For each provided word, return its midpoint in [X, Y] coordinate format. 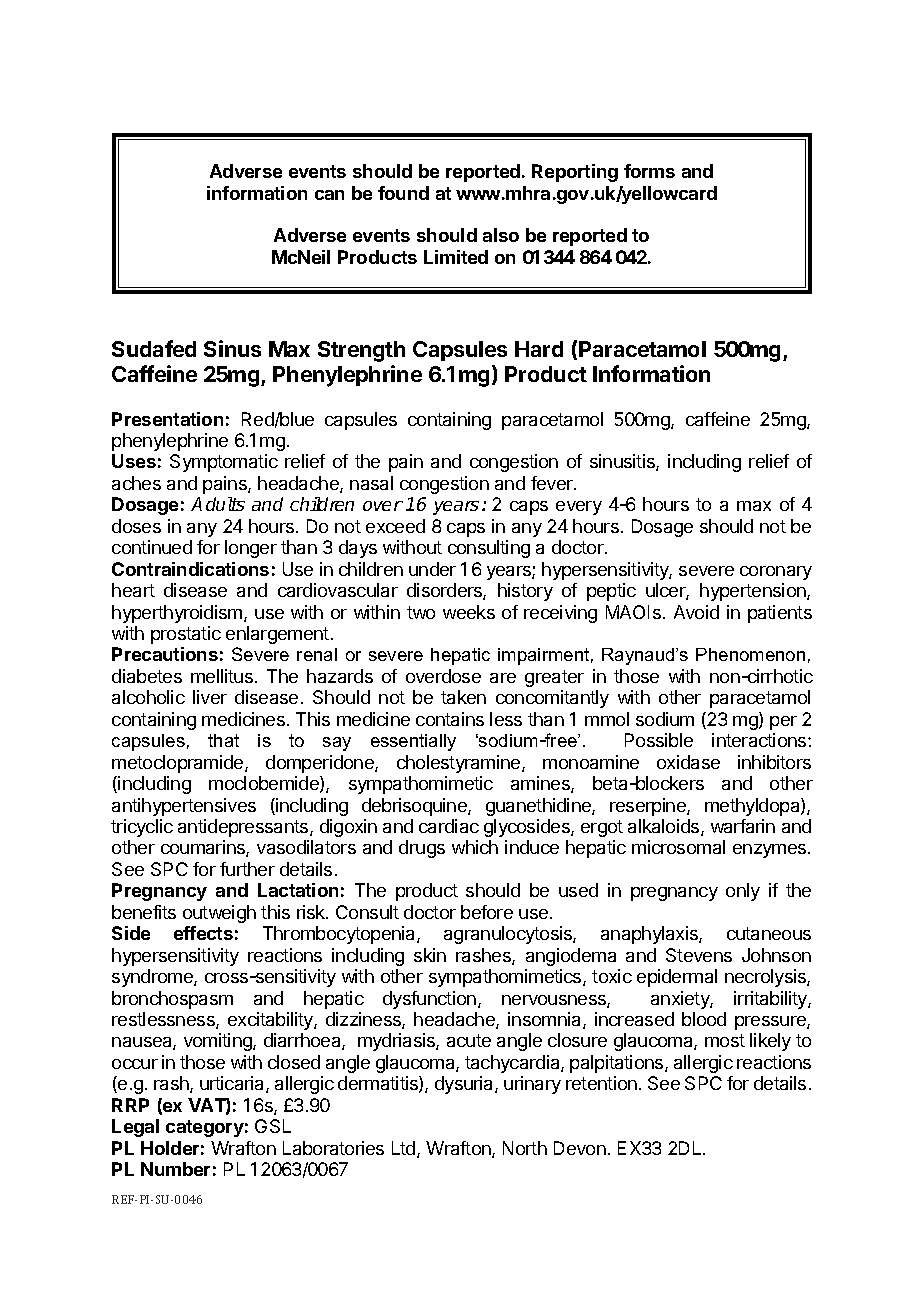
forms [649, 171]
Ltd [405, 1149]
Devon [580, 1148]
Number [175, 1169]
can [329, 195]
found [403, 193]
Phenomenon [750, 654]
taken [463, 697]
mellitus [222, 676]
